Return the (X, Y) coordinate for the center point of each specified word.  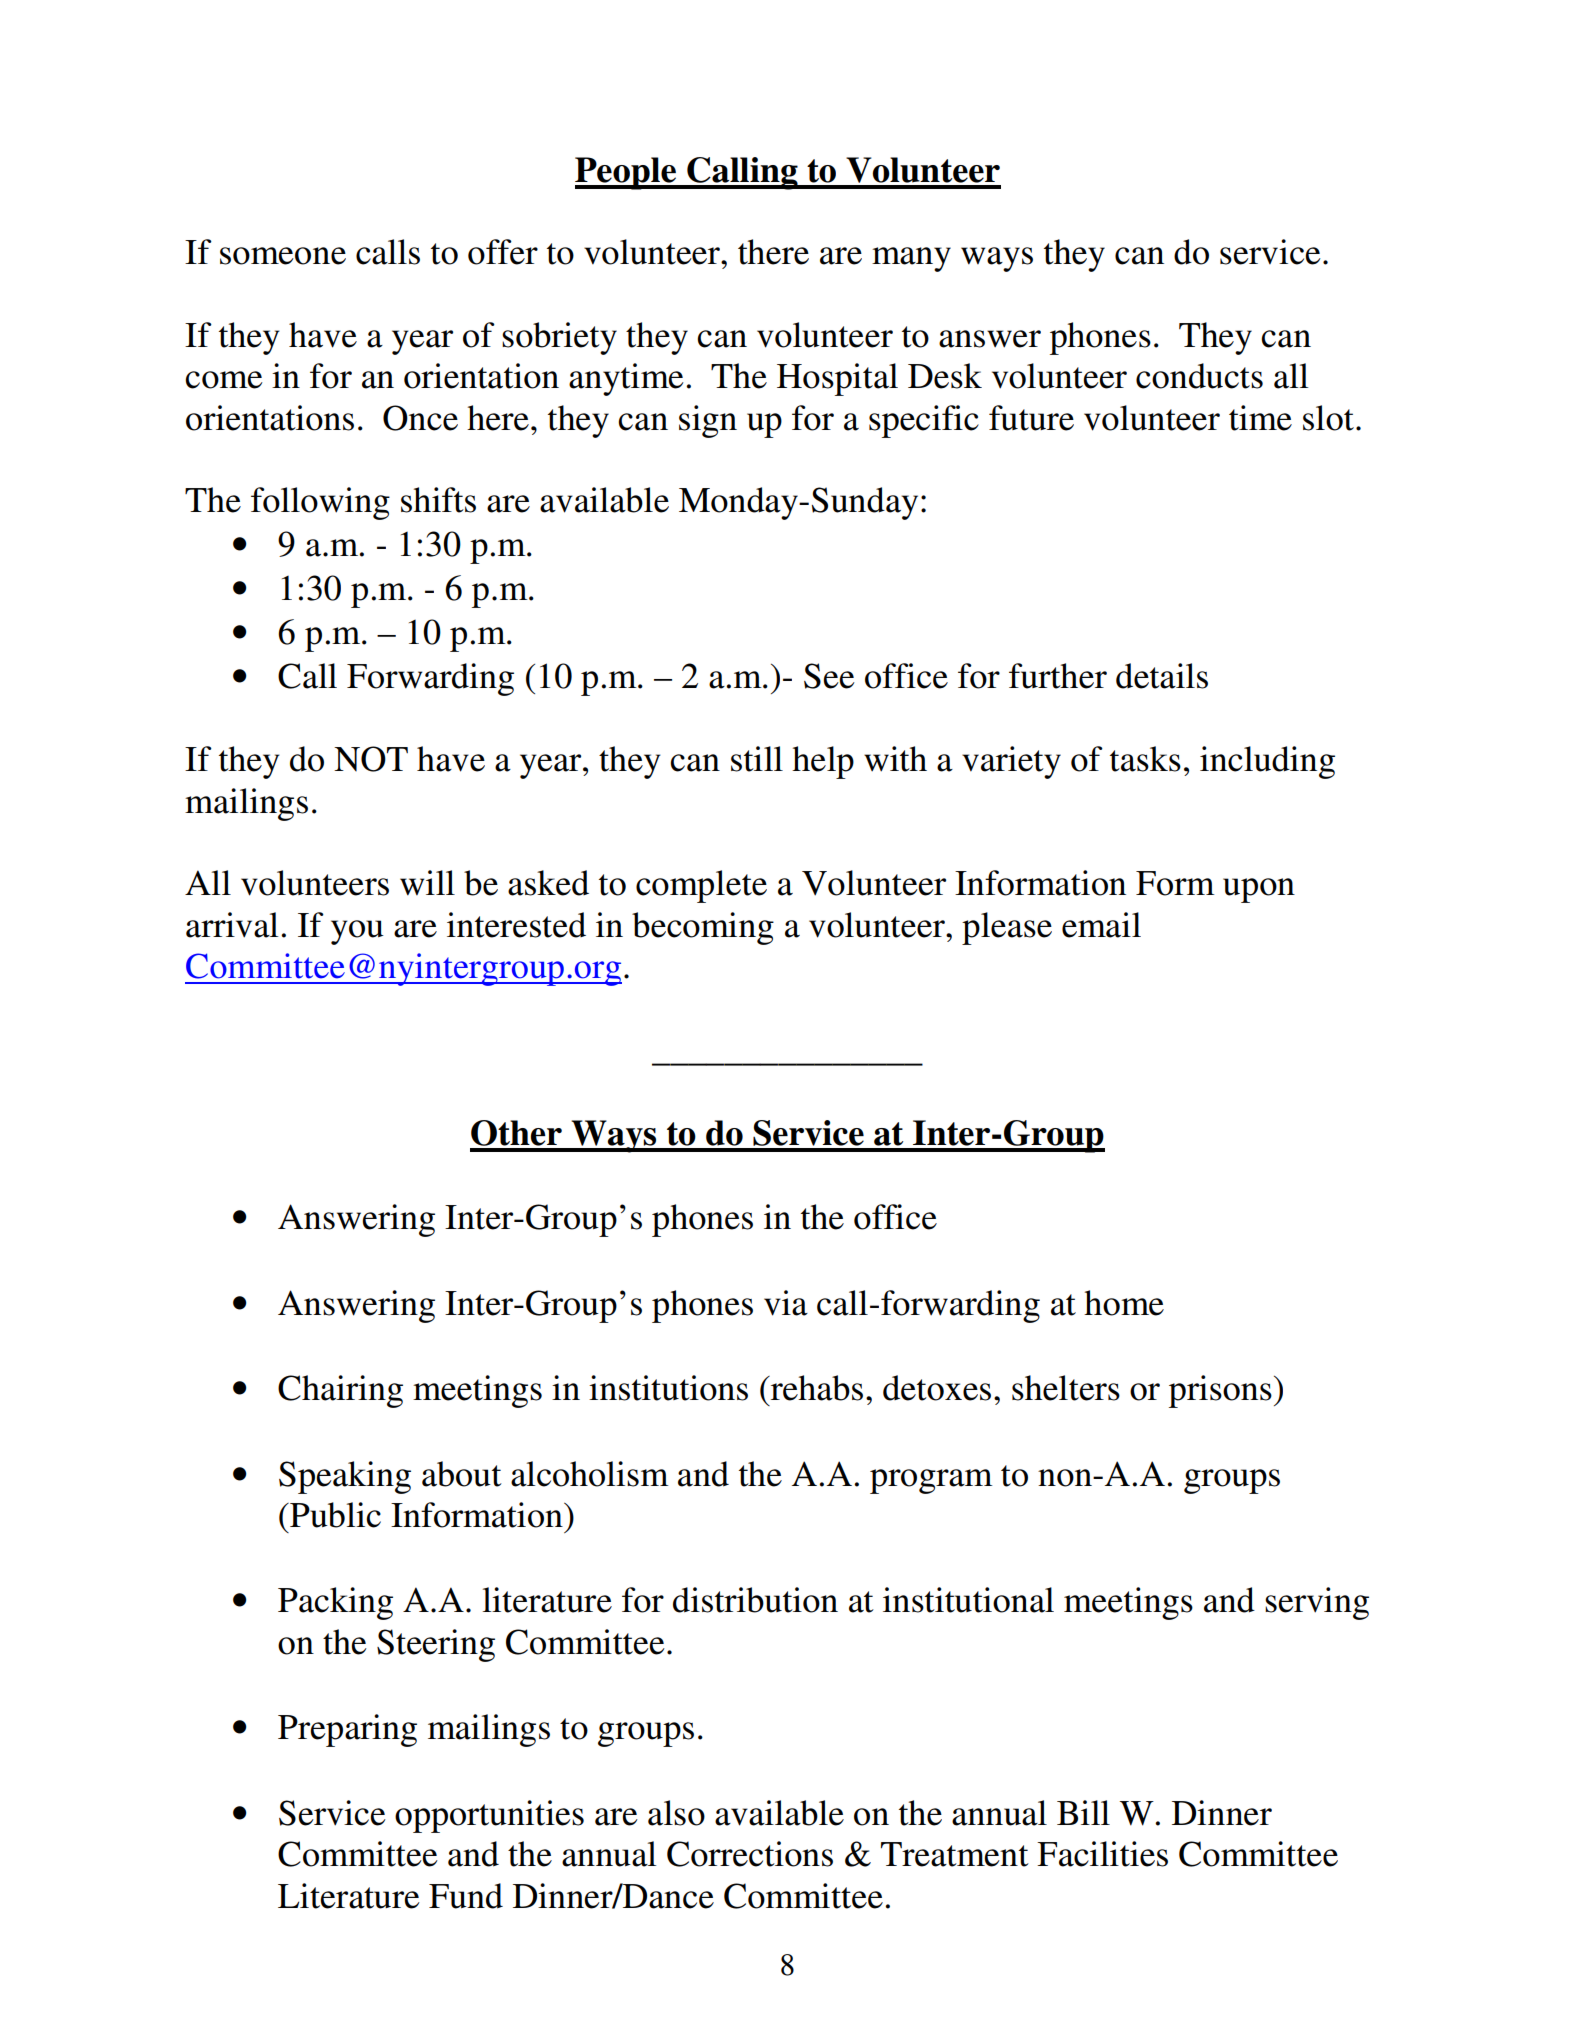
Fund (466, 1896)
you (357, 932)
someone (283, 256)
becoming (703, 928)
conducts (1199, 376)
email (1101, 925)
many (911, 259)
